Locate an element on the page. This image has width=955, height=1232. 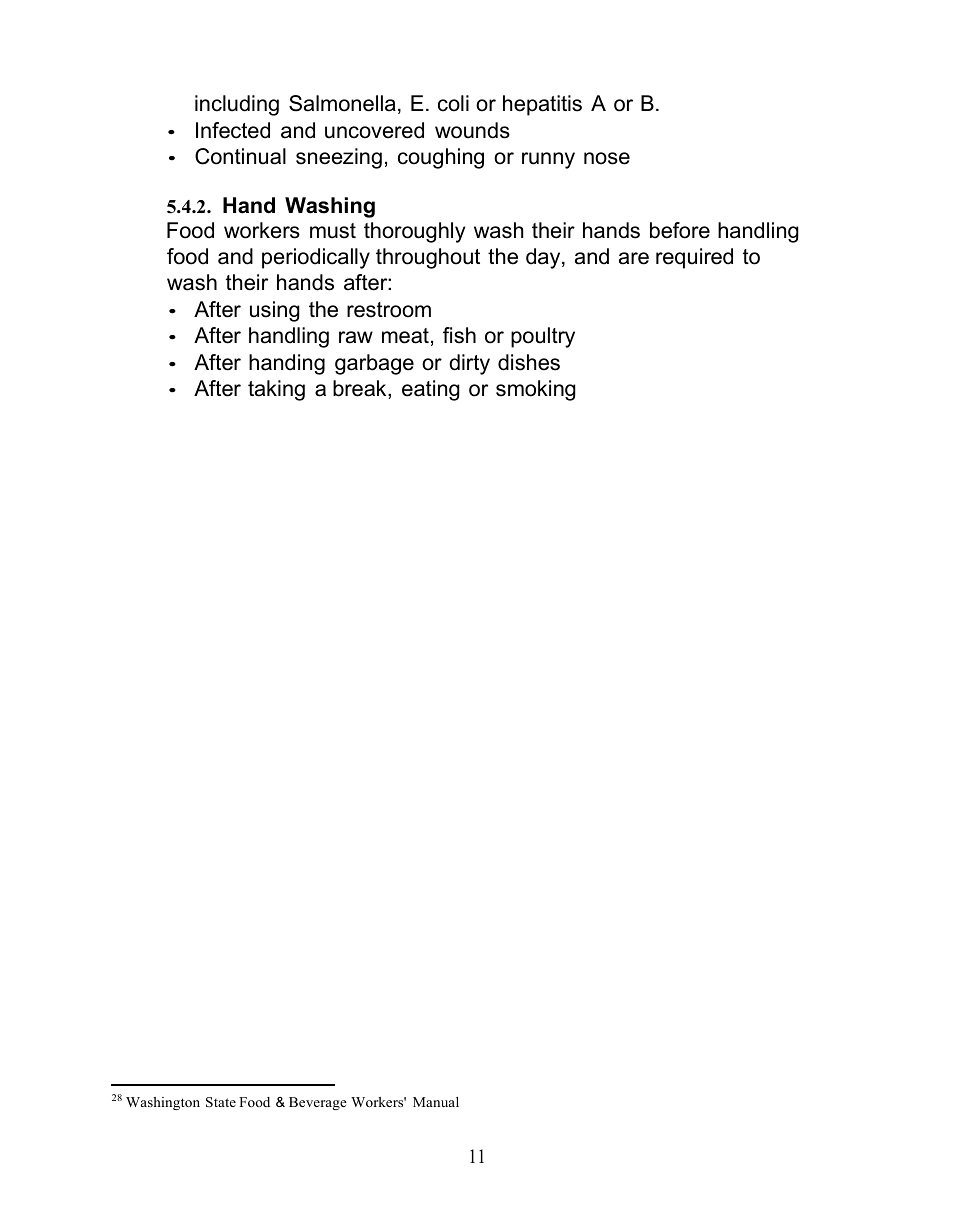
Beverage is located at coordinates (318, 1103).
